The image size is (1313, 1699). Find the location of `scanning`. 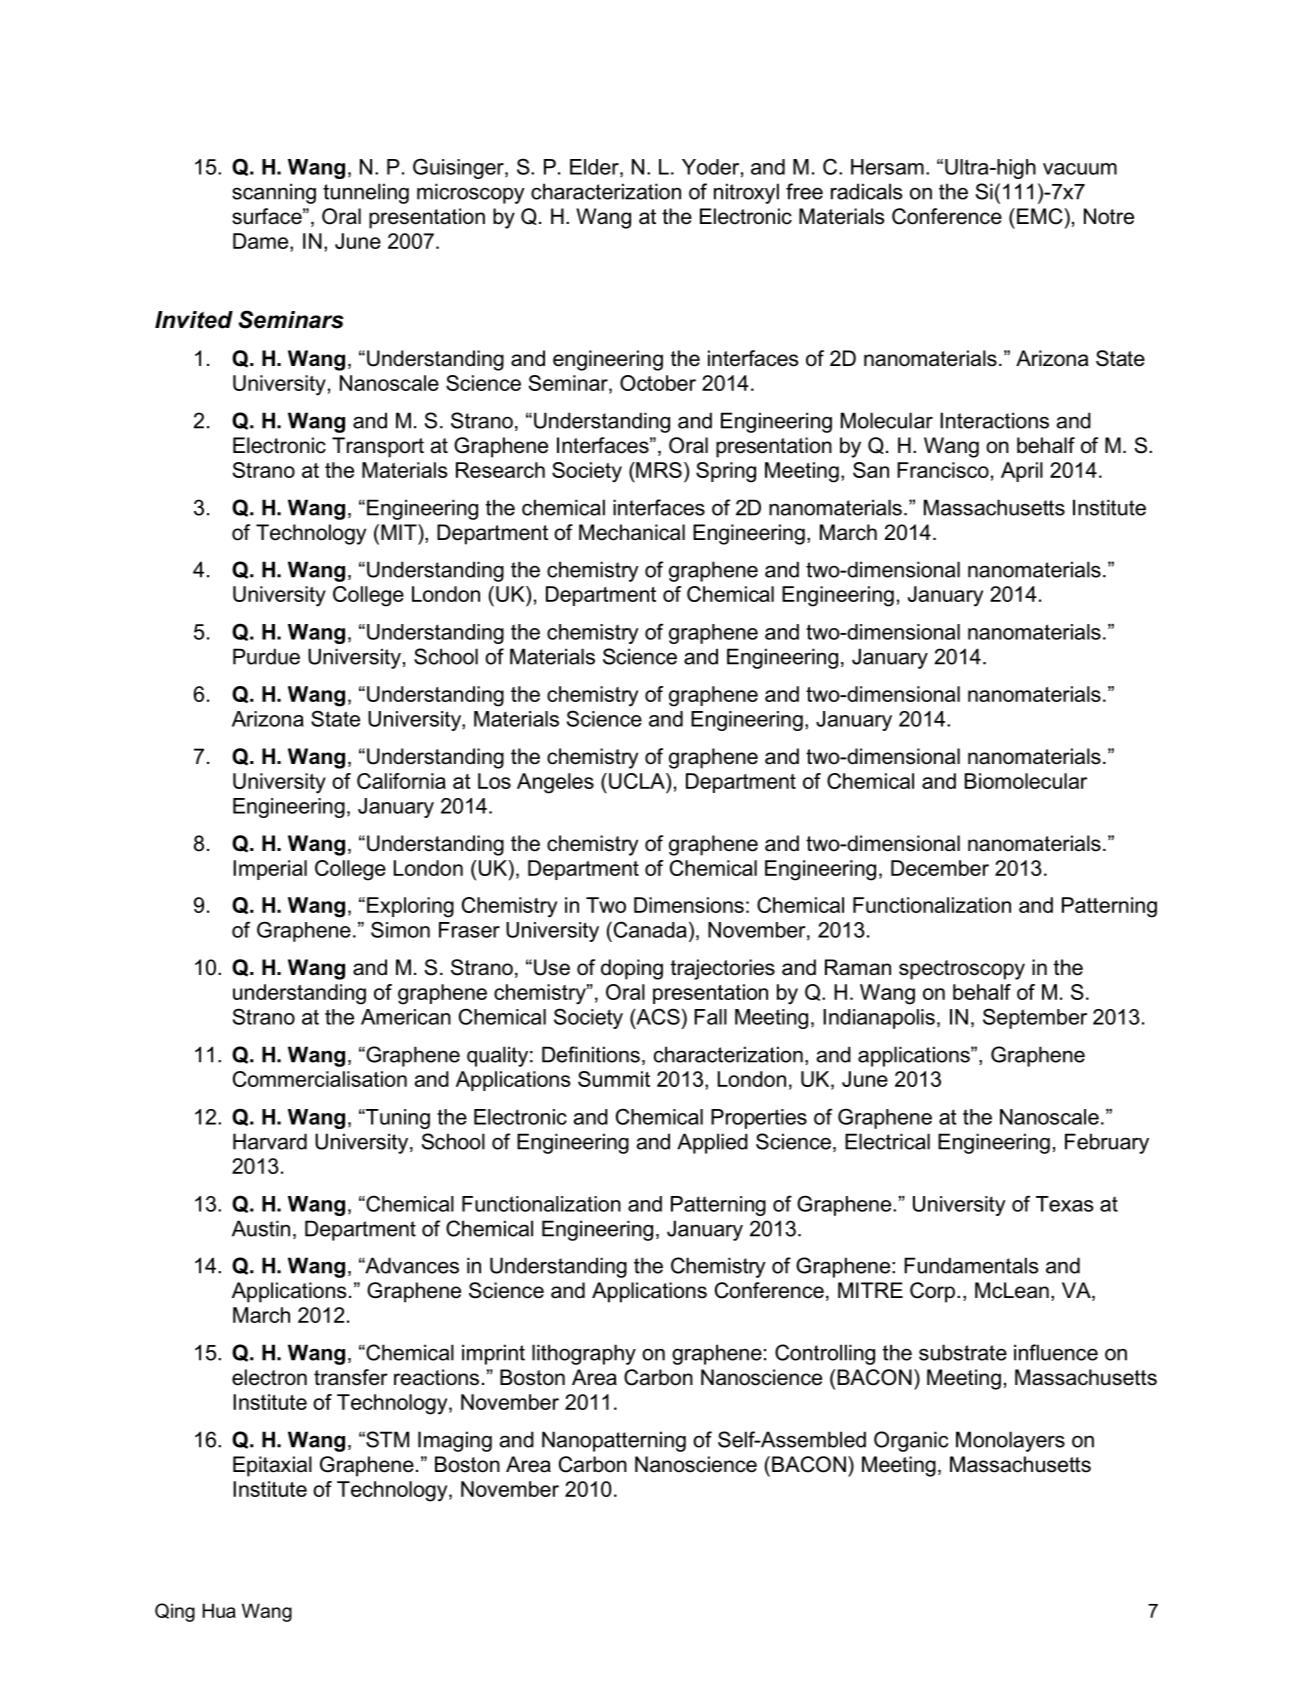

scanning is located at coordinates (274, 193).
